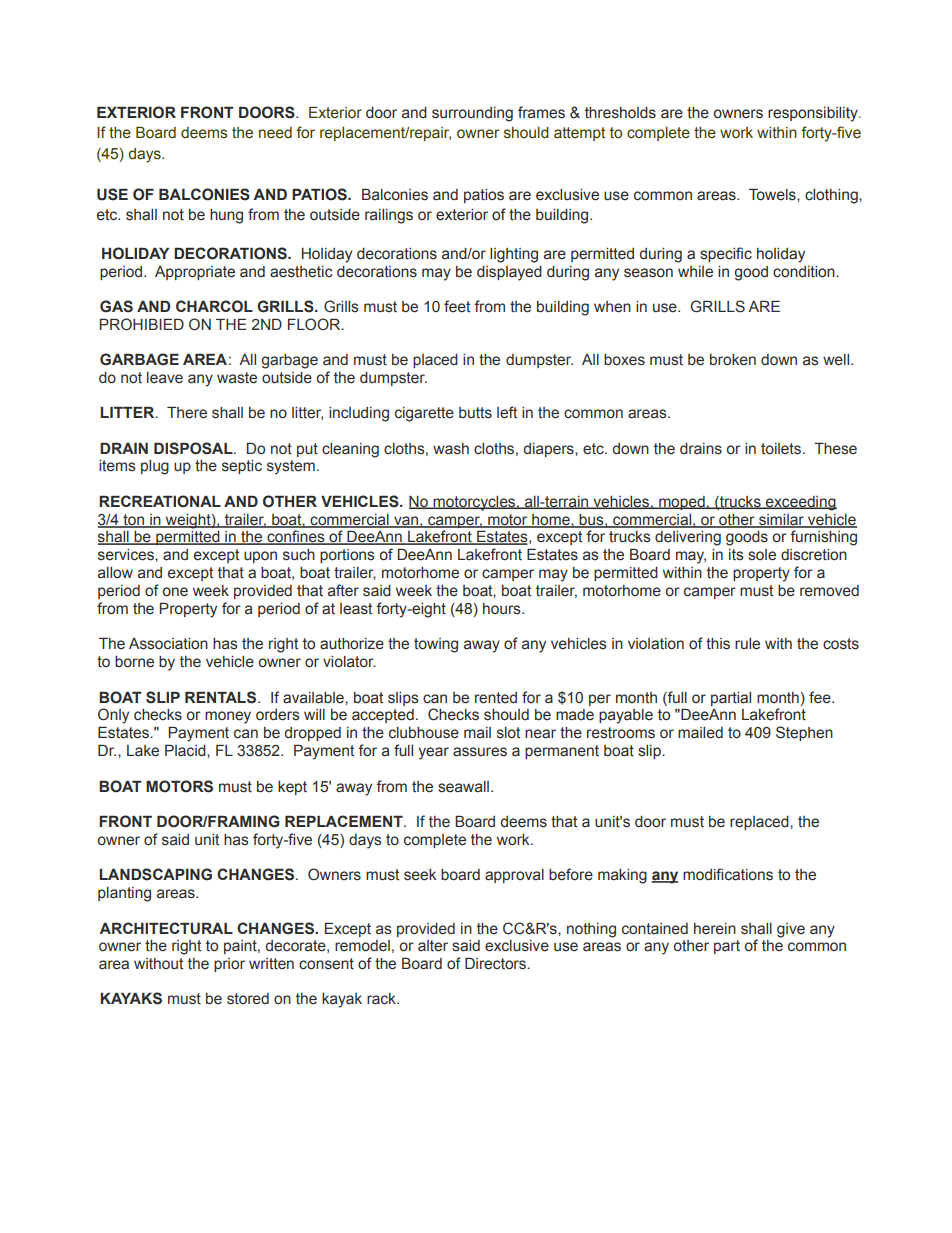 The height and width of the screenshot is (1233, 952). What do you see at coordinates (451, 449) in the screenshot?
I see `wash` at bounding box center [451, 449].
